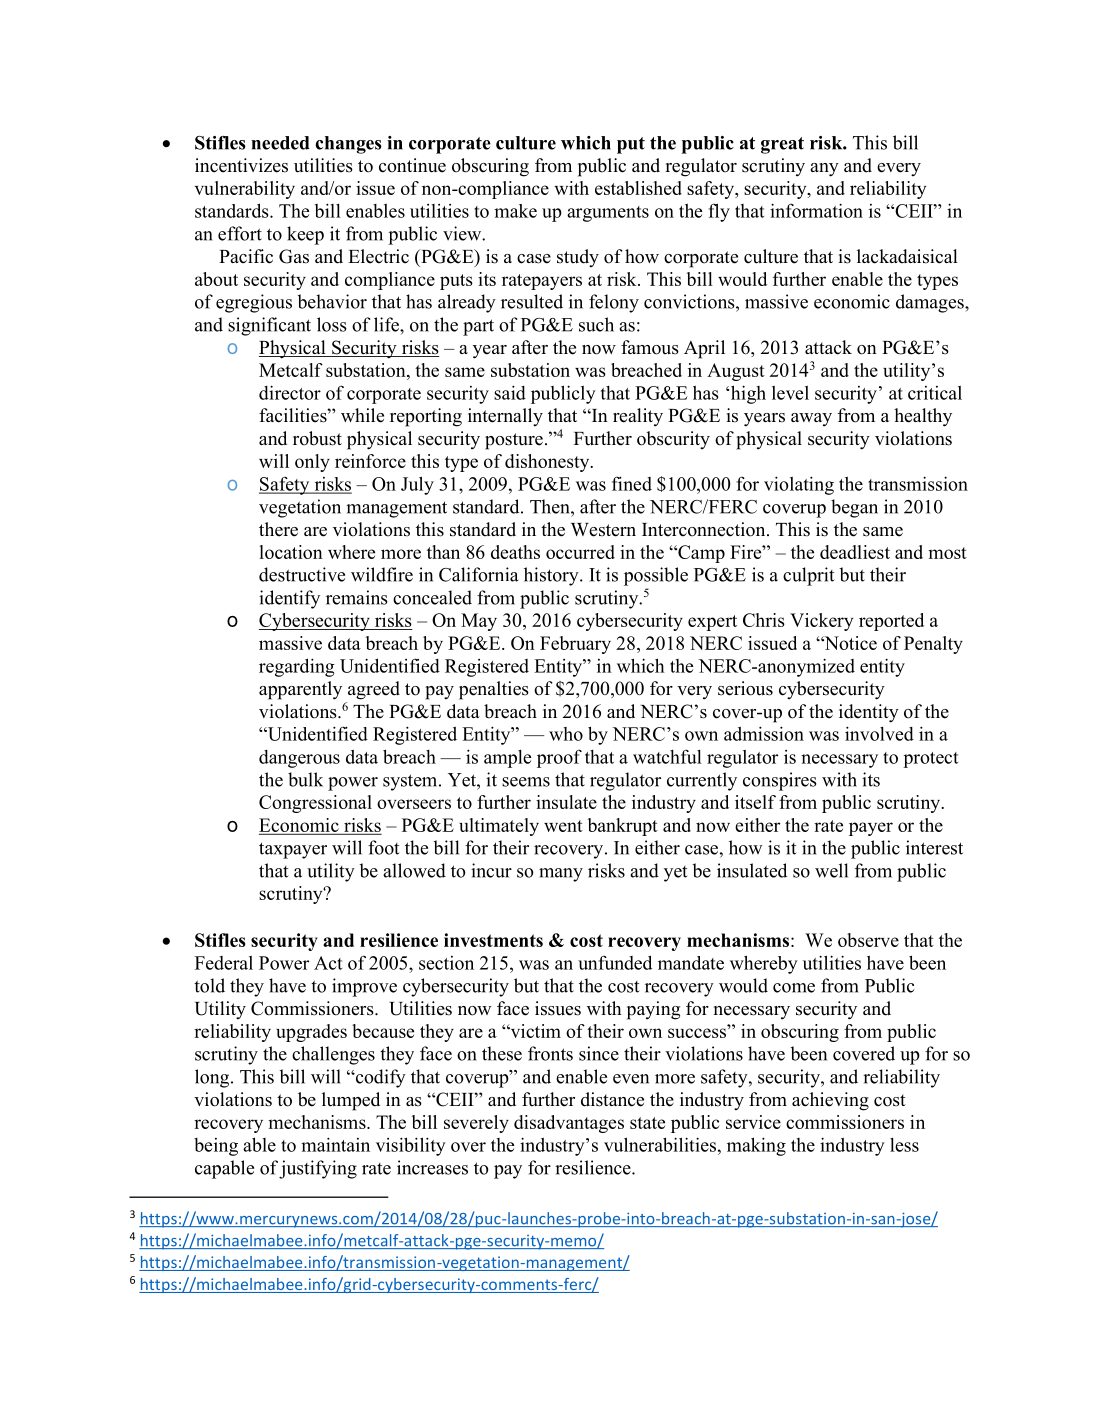 Image resolution: width=1100 pixels, height=1424 pixels. Describe the element at coordinates (891, 622) in the page. I see `reported` at that location.
